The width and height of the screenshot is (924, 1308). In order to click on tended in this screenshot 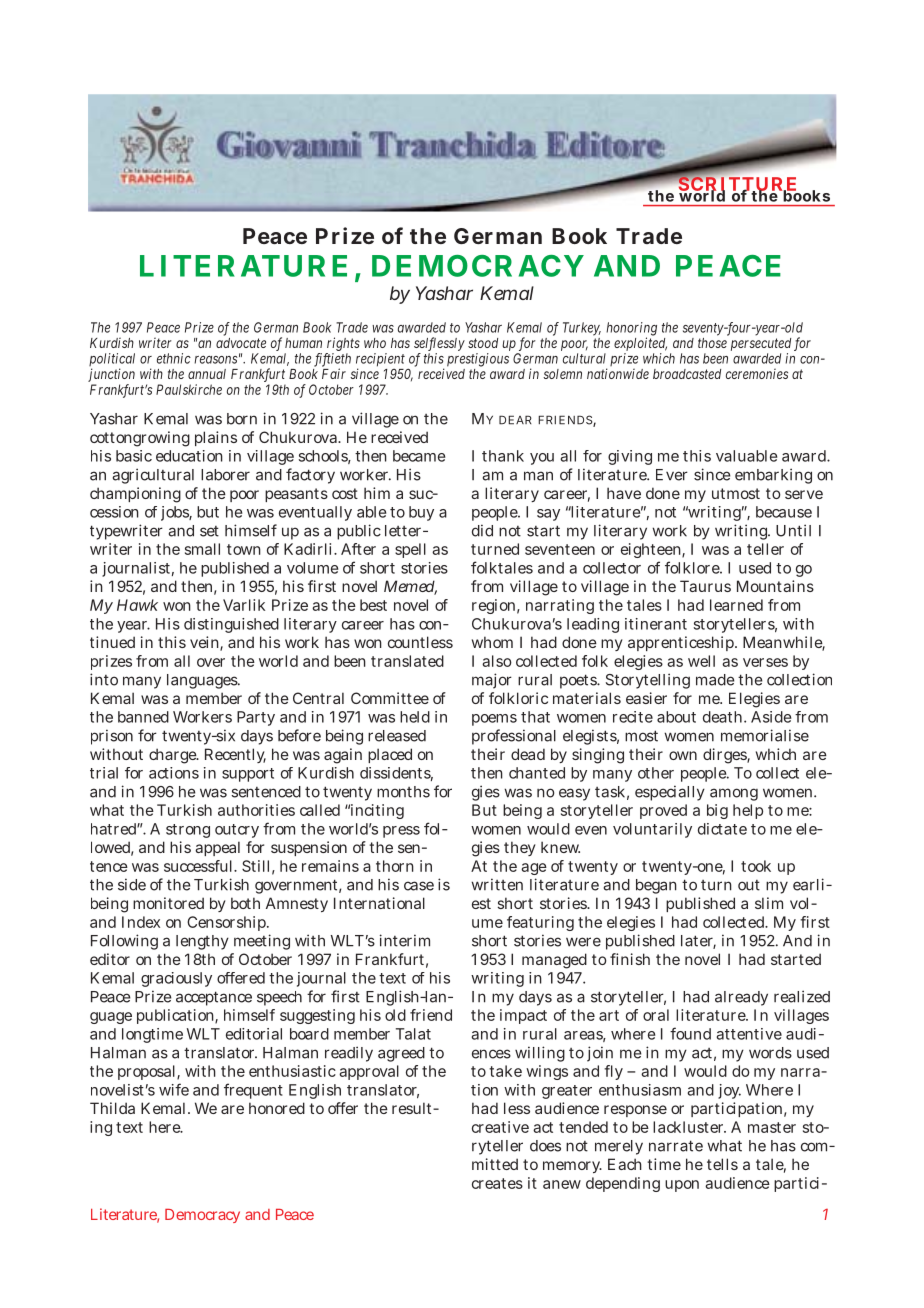, I will do `click(583, 1127)`.
